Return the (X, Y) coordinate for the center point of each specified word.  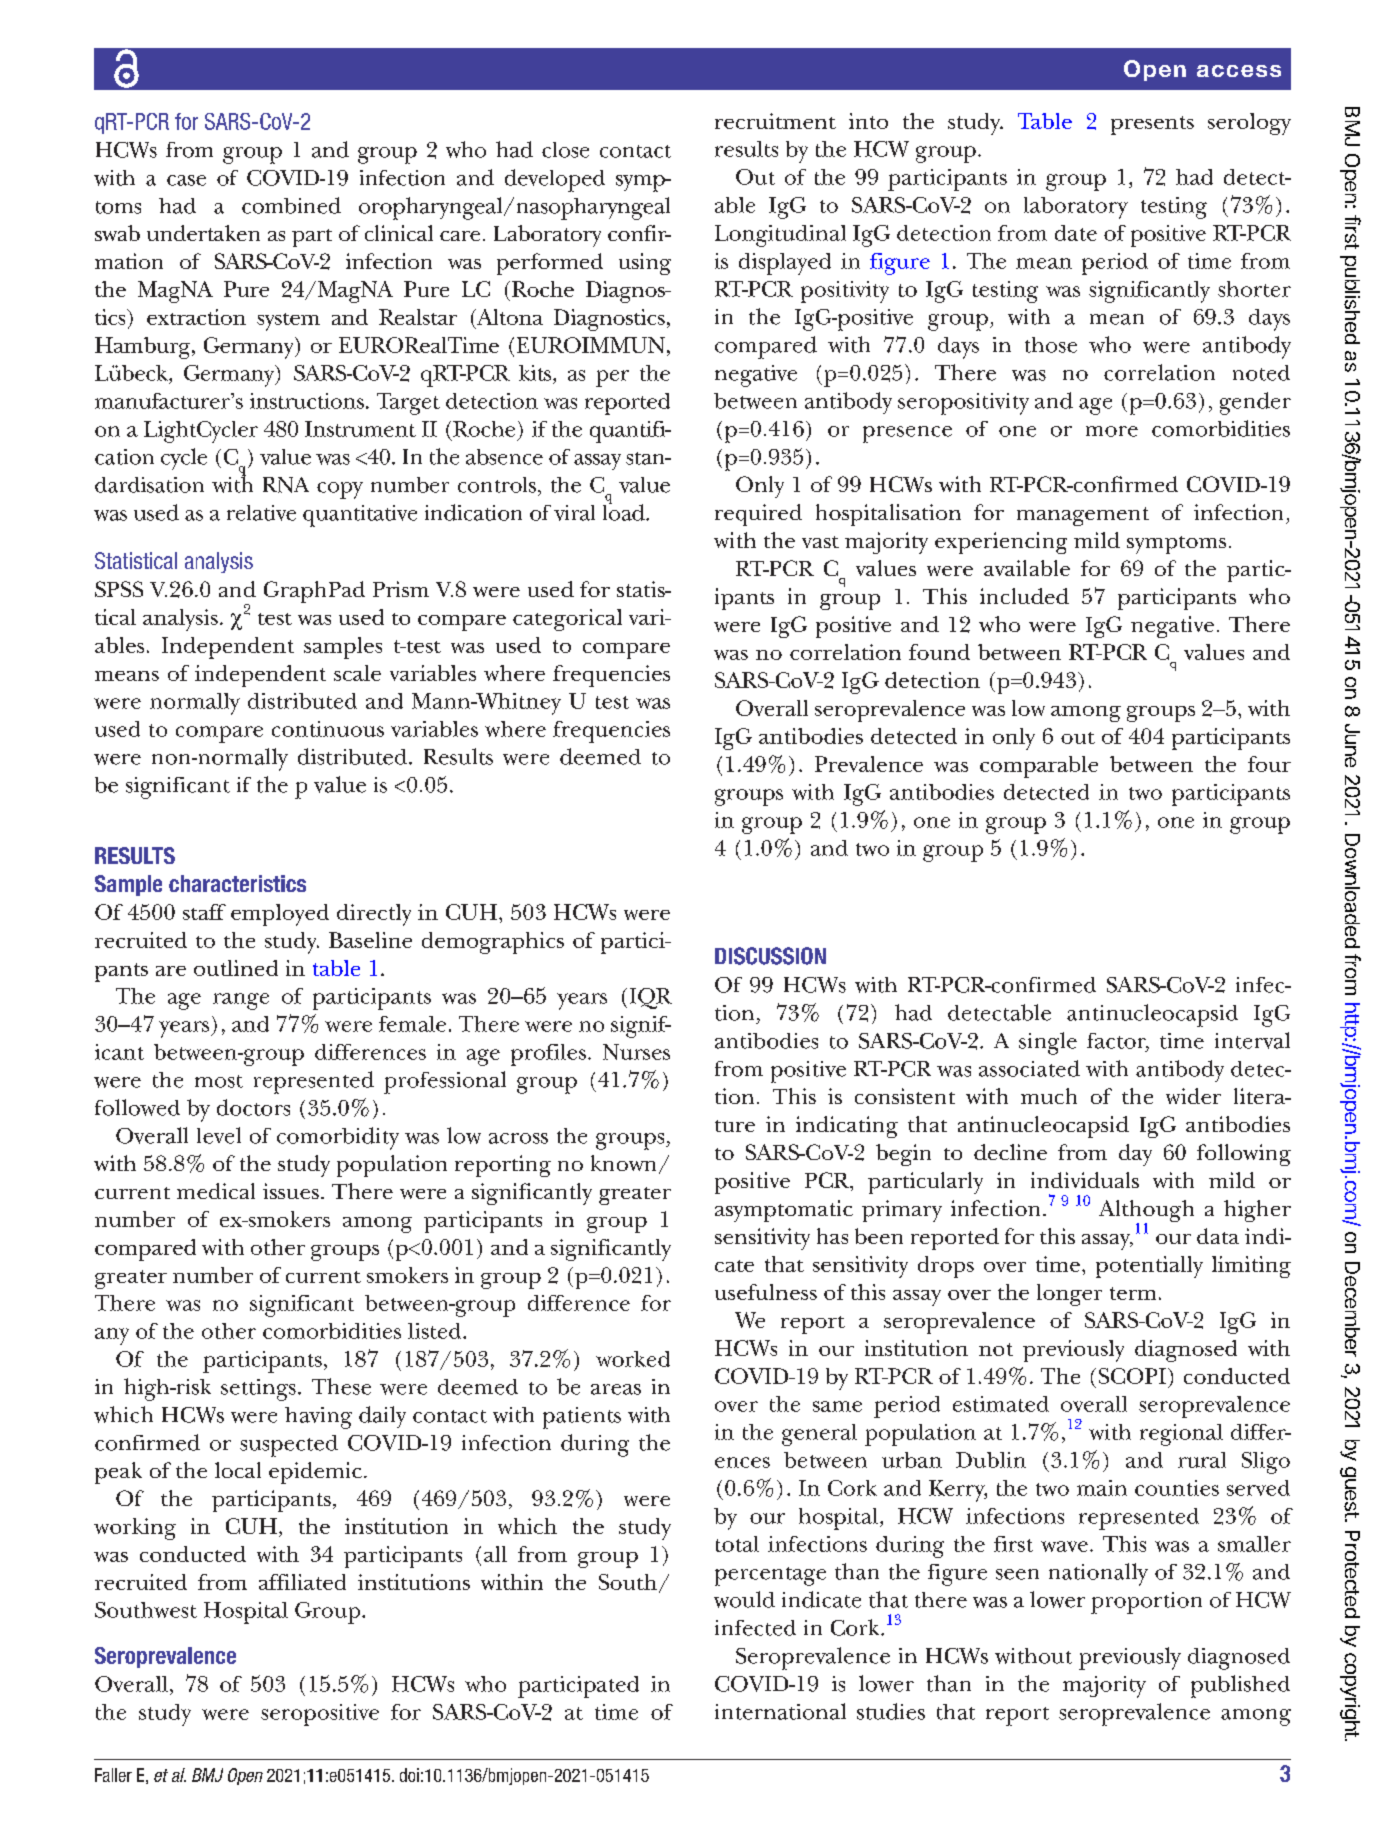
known (623, 1163)
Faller (113, 1775)
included (1024, 596)
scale (357, 673)
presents (1152, 125)
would (744, 1599)
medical (216, 1191)
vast (820, 542)
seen (1017, 1574)
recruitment (775, 121)
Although (1146, 1212)
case (186, 180)
